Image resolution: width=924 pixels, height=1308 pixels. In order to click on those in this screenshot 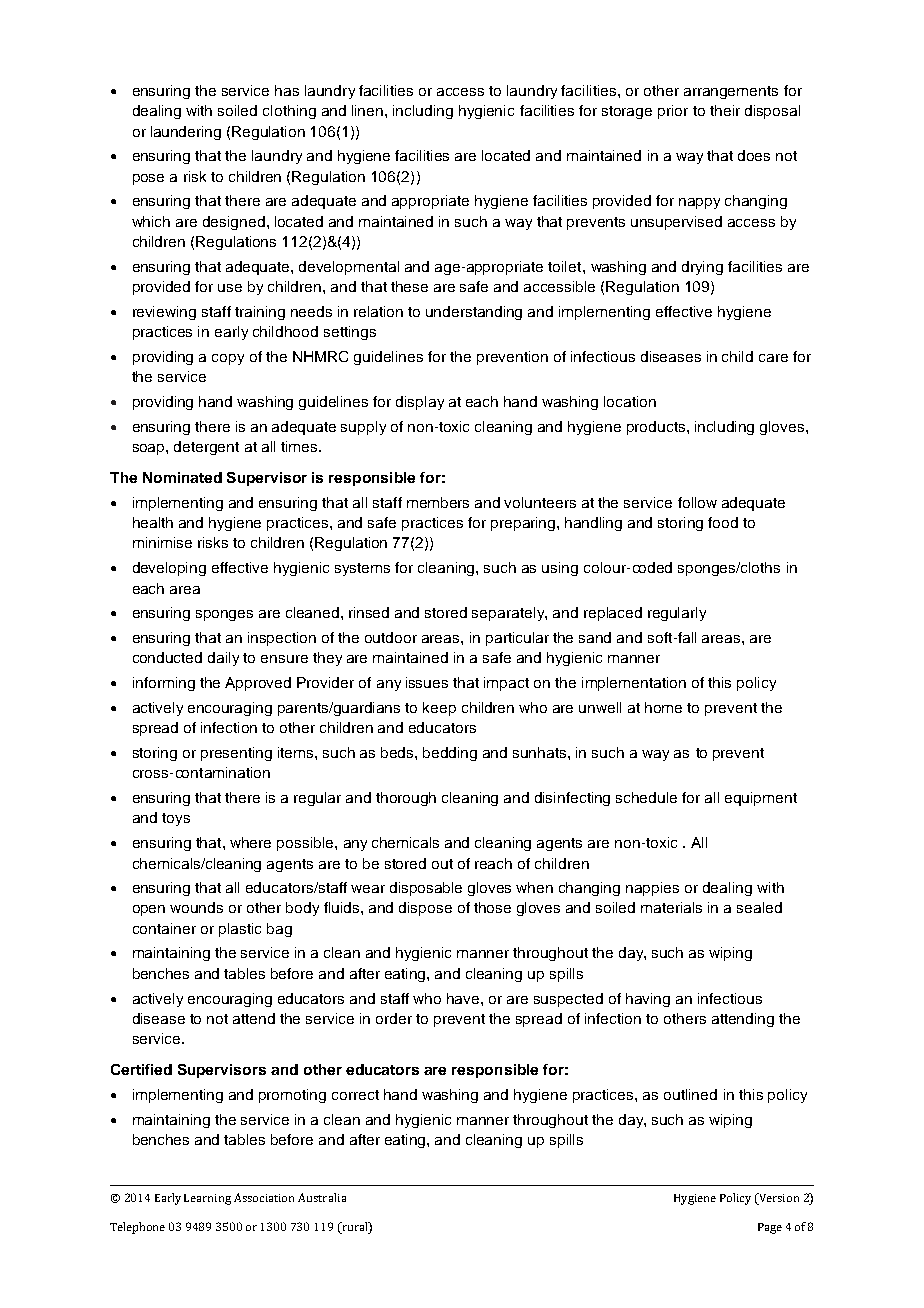, I will do `click(492, 907)`.
